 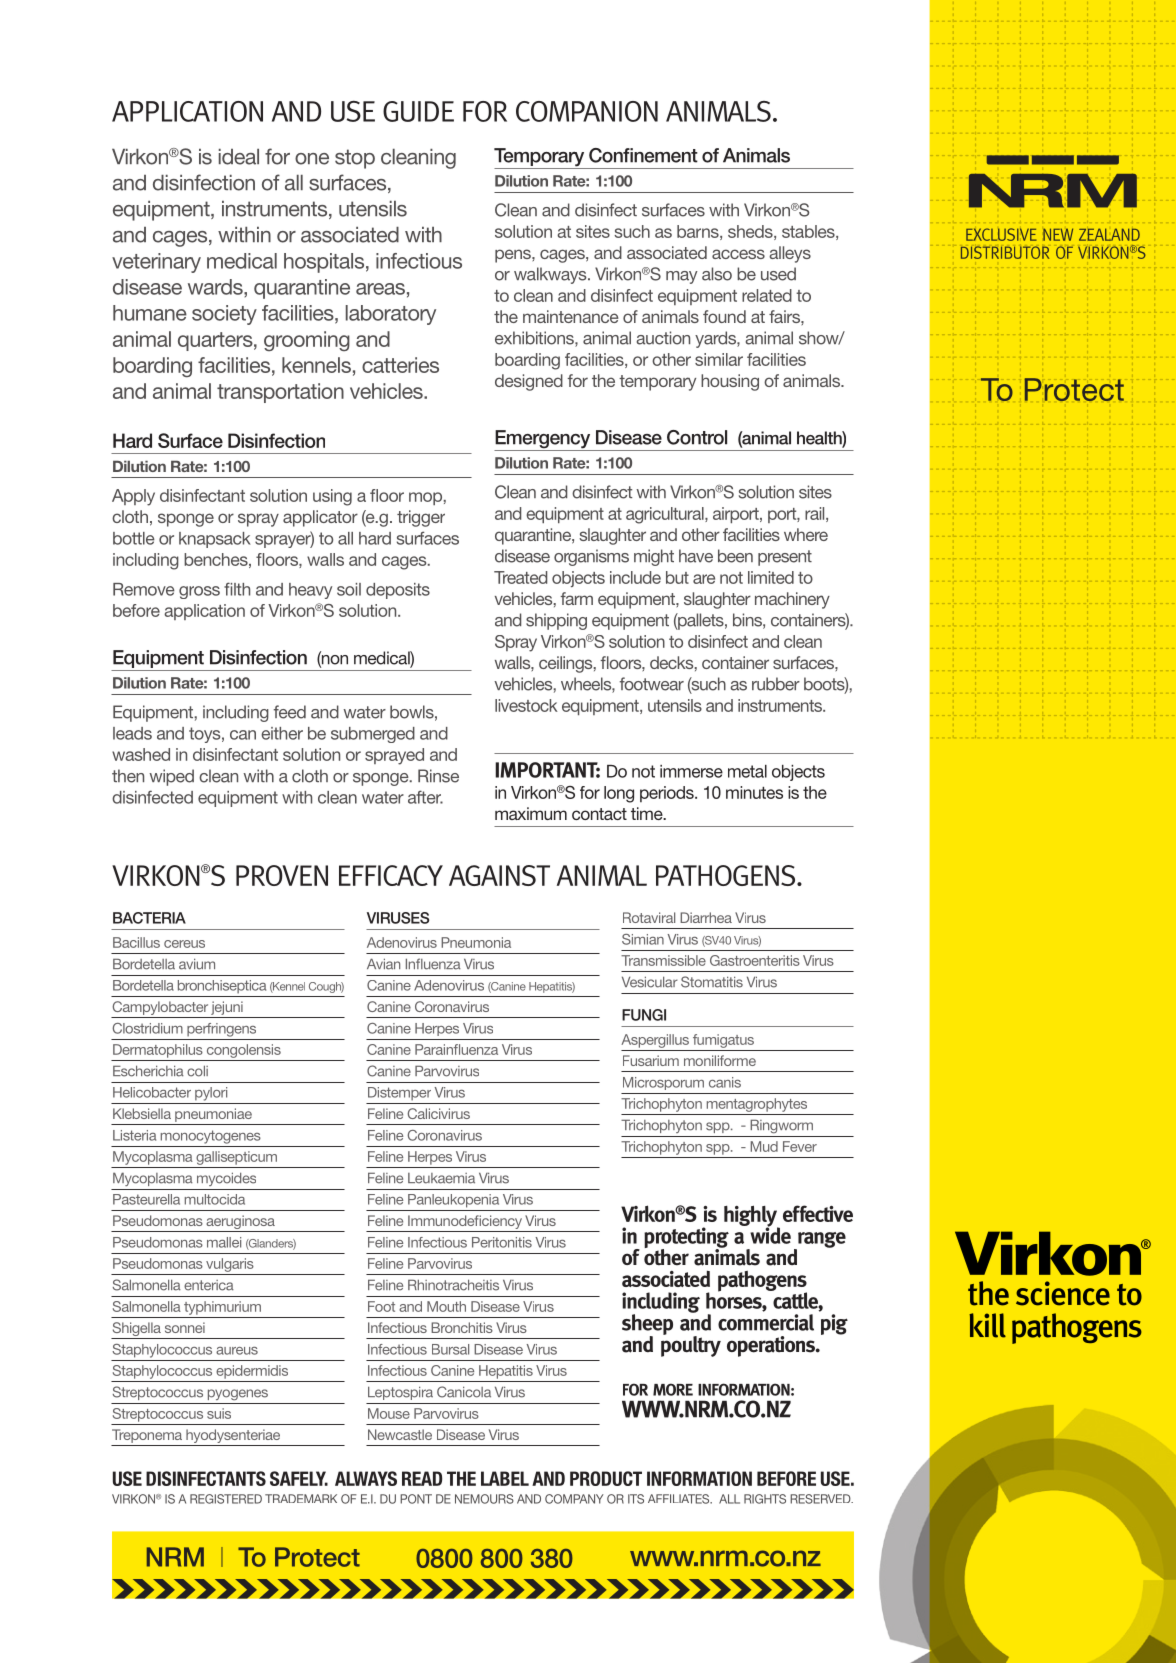 What do you see at coordinates (171, 777) in the page?
I see `wiped` at bounding box center [171, 777].
